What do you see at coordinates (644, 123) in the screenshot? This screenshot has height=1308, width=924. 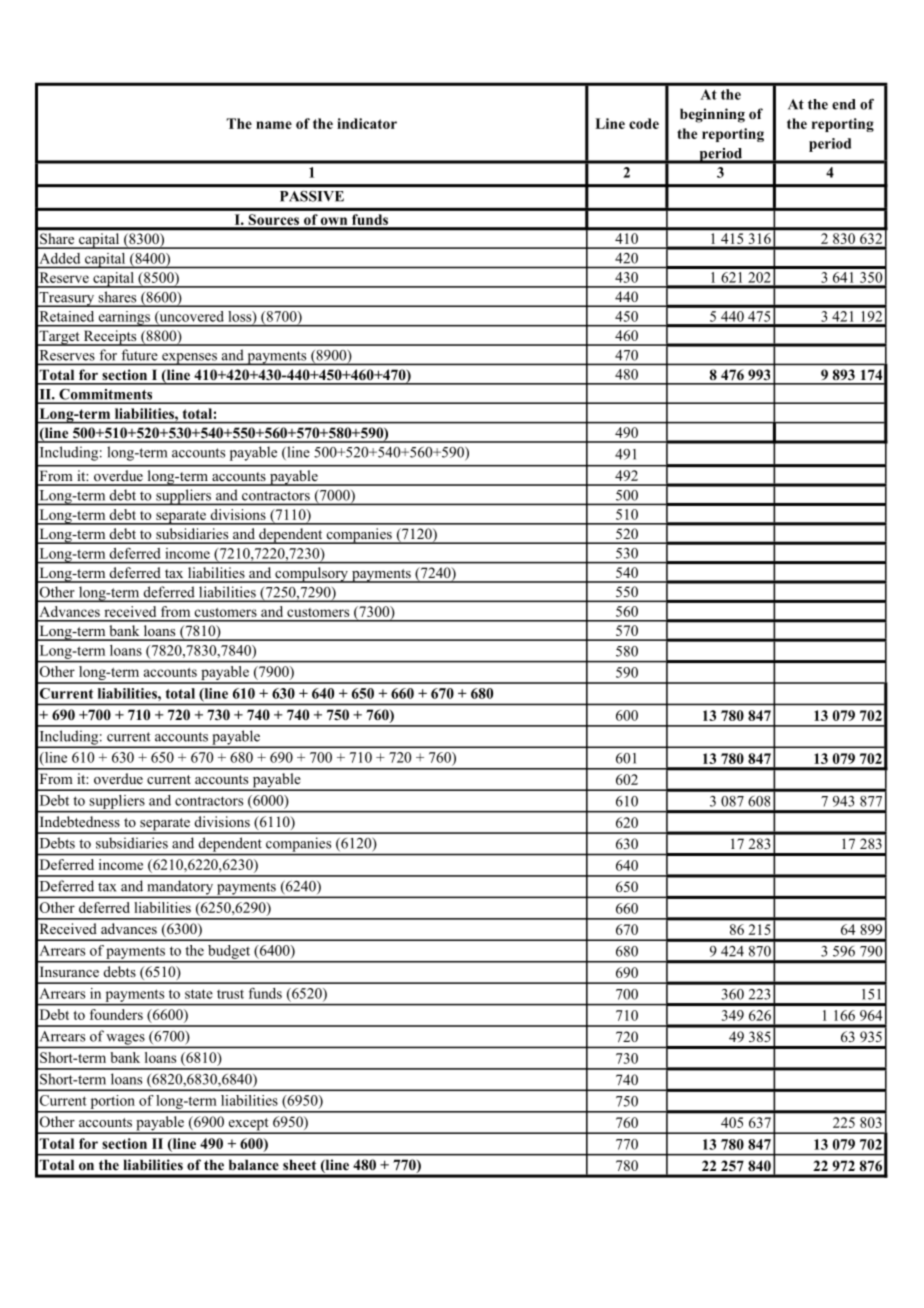 I see `code` at bounding box center [644, 123].
